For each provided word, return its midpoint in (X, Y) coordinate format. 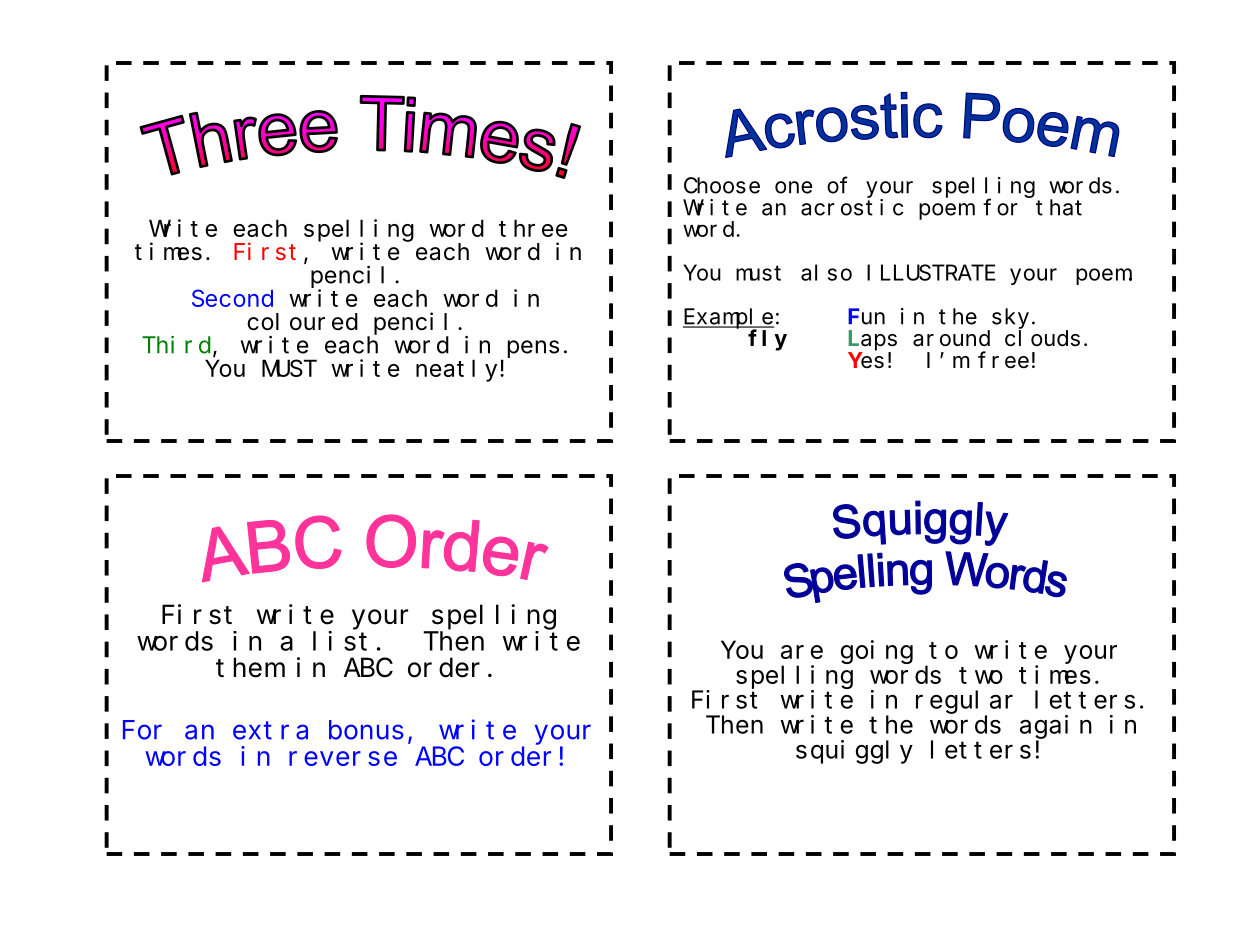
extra (270, 731)
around (951, 338)
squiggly (854, 752)
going (877, 652)
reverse (343, 758)
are (802, 652)
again (1056, 727)
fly (767, 340)
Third (178, 346)
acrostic (852, 207)
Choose (722, 185)
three (533, 228)
